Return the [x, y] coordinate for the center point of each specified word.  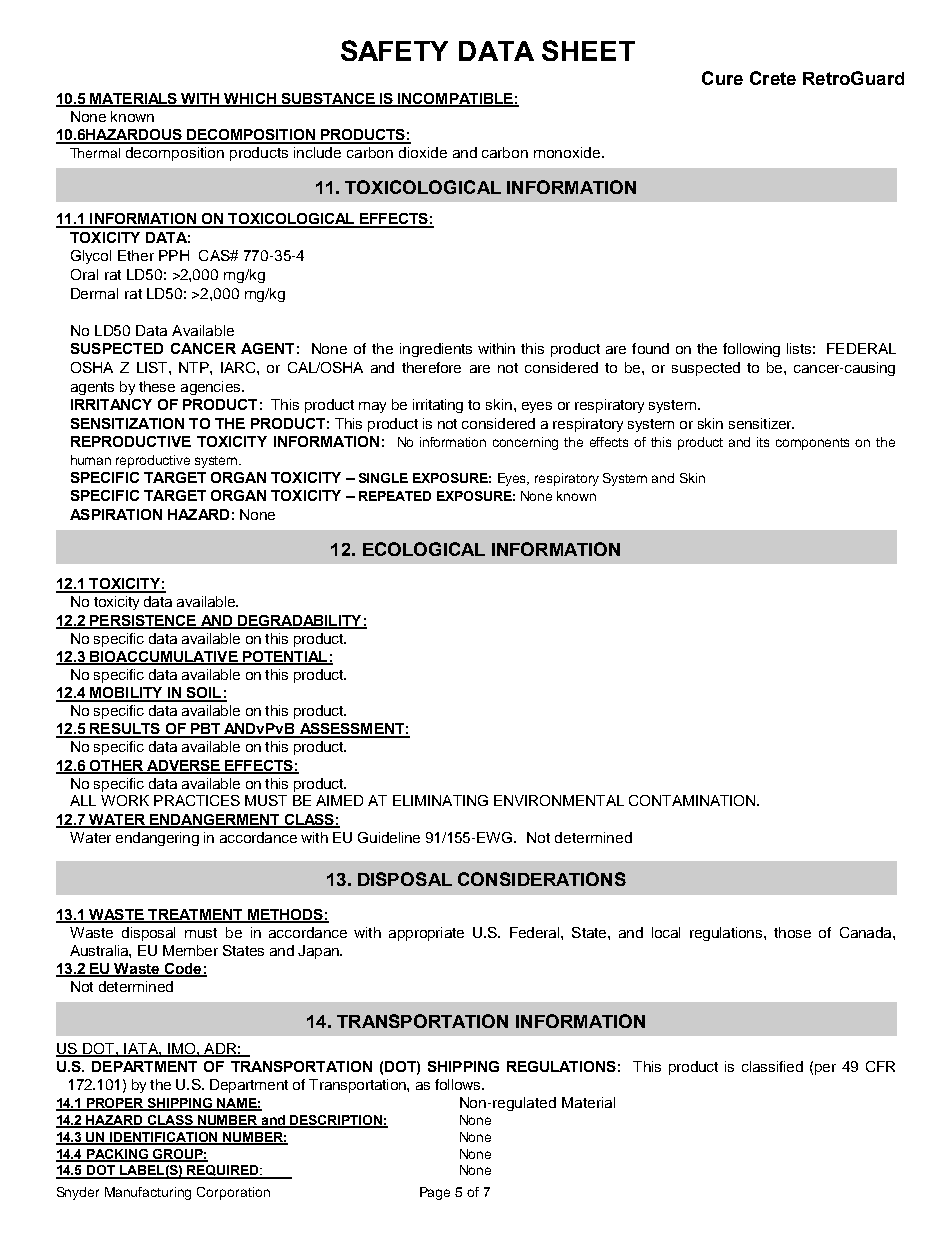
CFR [880, 1066]
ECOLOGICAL [424, 549]
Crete [773, 78]
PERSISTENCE [143, 621]
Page [435, 1193]
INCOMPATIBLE [455, 100]
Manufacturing [148, 1193]
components [812, 444]
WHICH [250, 100]
